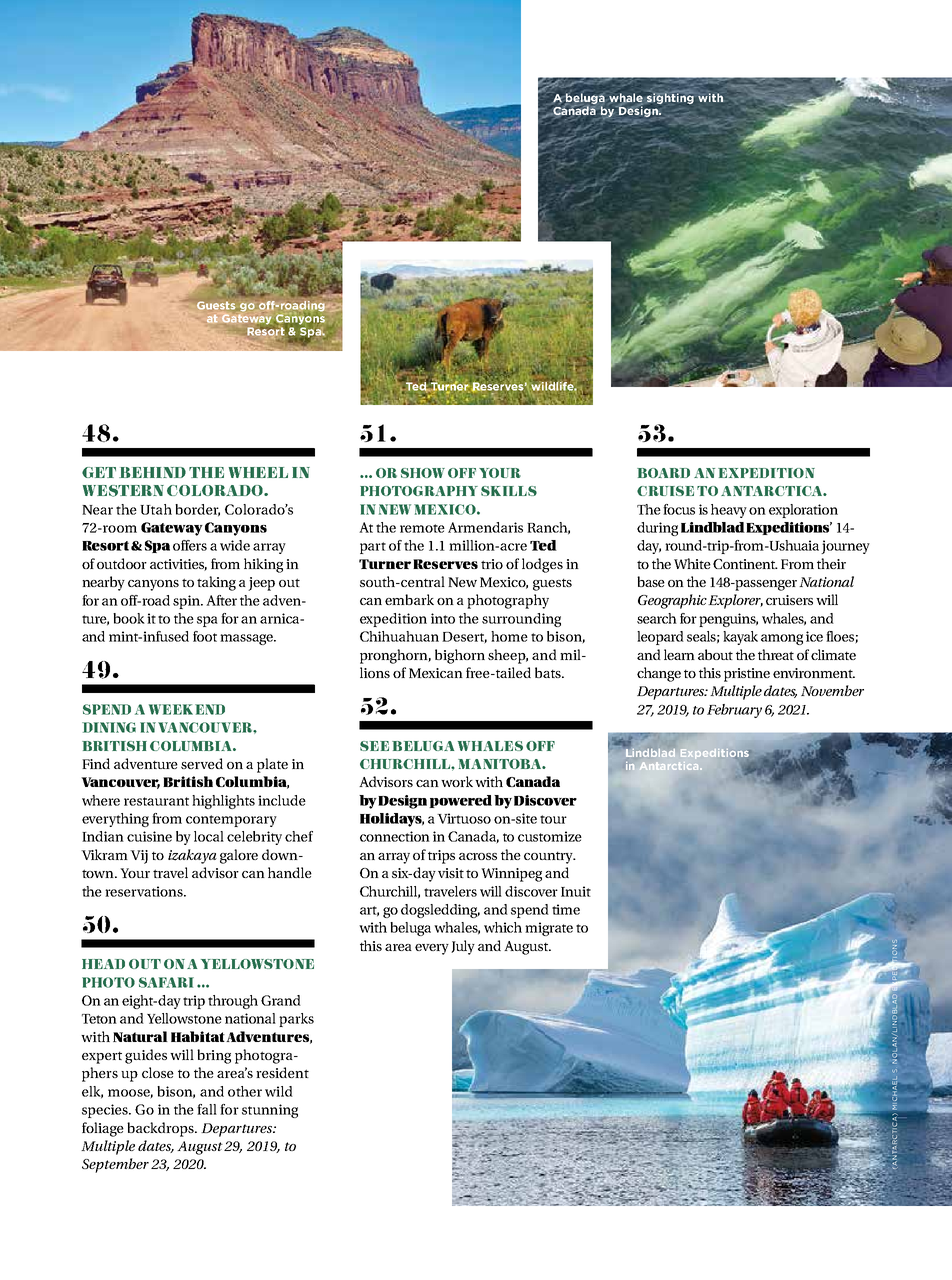 The width and height of the image is (952, 1280). Describe the element at coordinates (460, 801) in the image. I see `powered` at that location.
